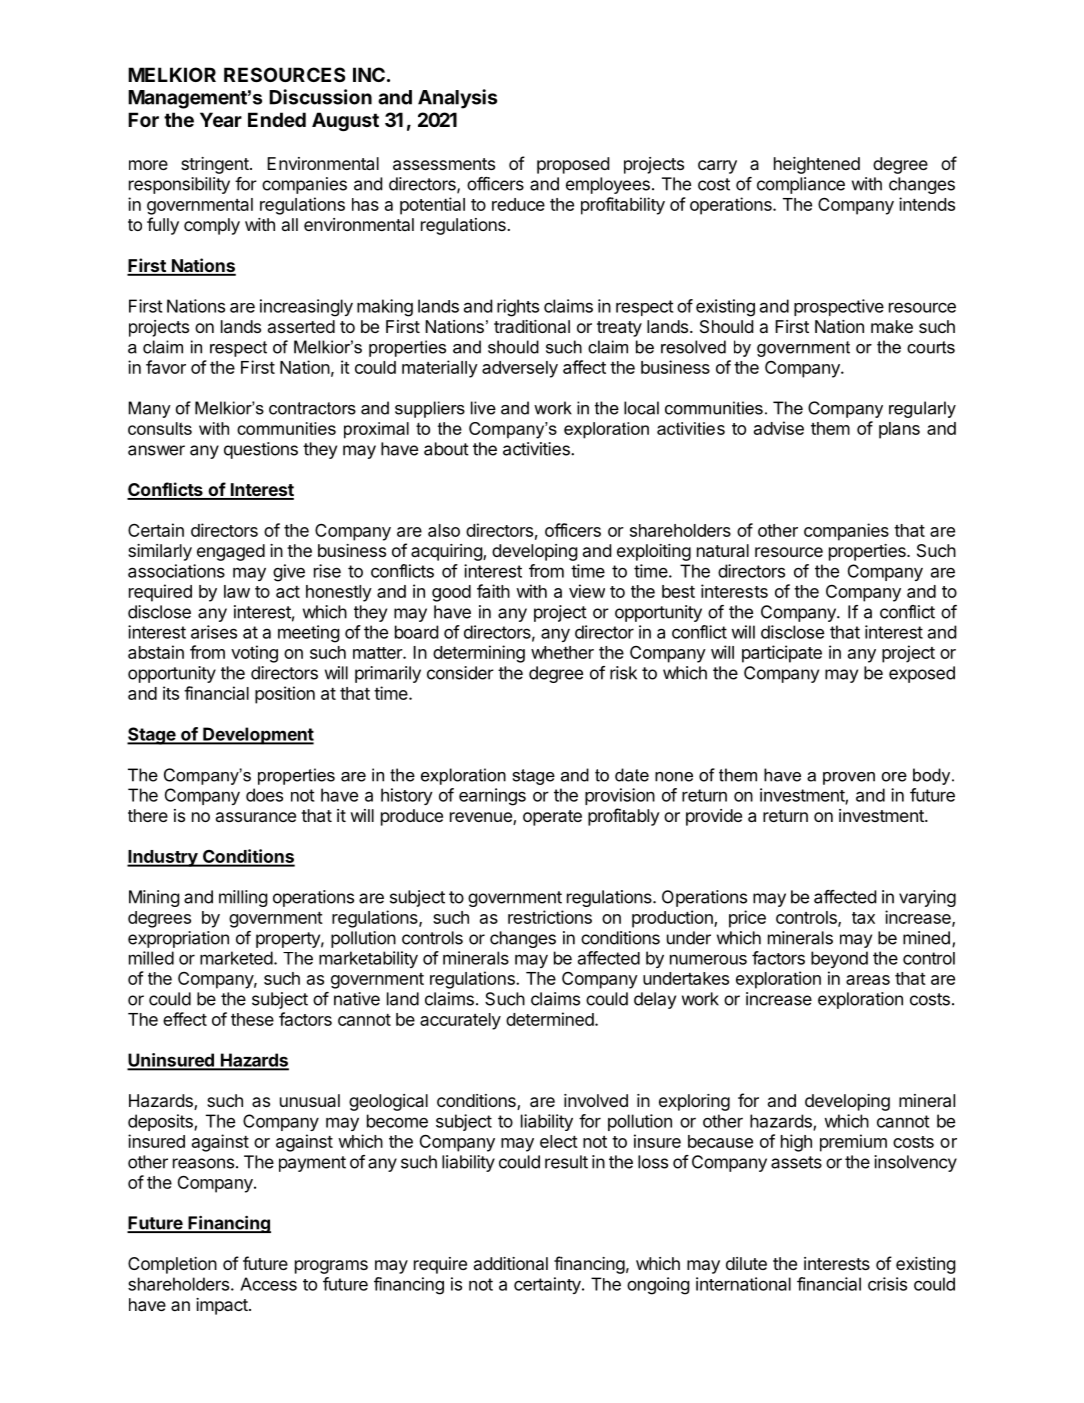 The image size is (1084, 1403). What do you see at coordinates (817, 165) in the screenshot?
I see `heightened` at bounding box center [817, 165].
